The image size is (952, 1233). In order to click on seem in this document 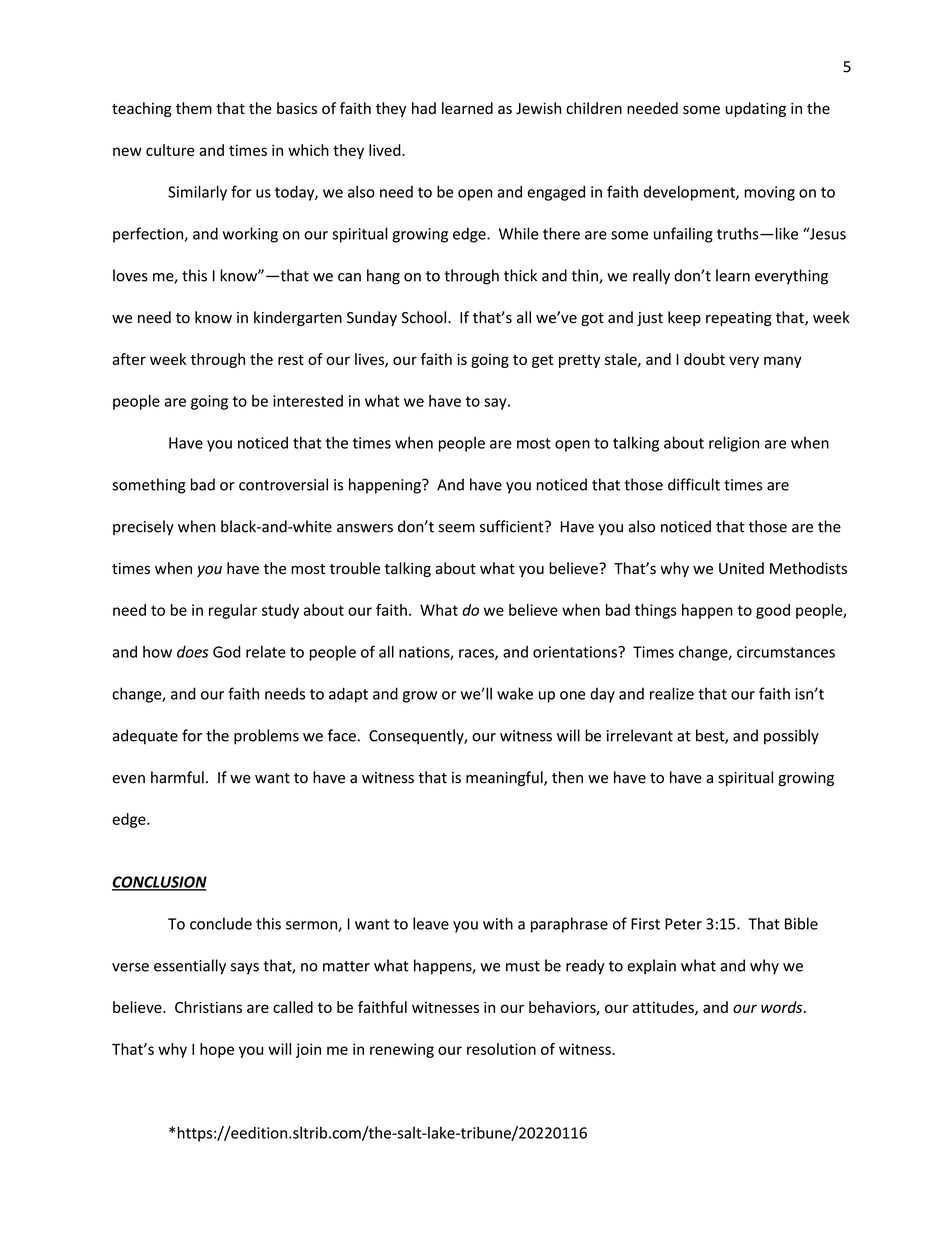, I will do `click(457, 528)`.
